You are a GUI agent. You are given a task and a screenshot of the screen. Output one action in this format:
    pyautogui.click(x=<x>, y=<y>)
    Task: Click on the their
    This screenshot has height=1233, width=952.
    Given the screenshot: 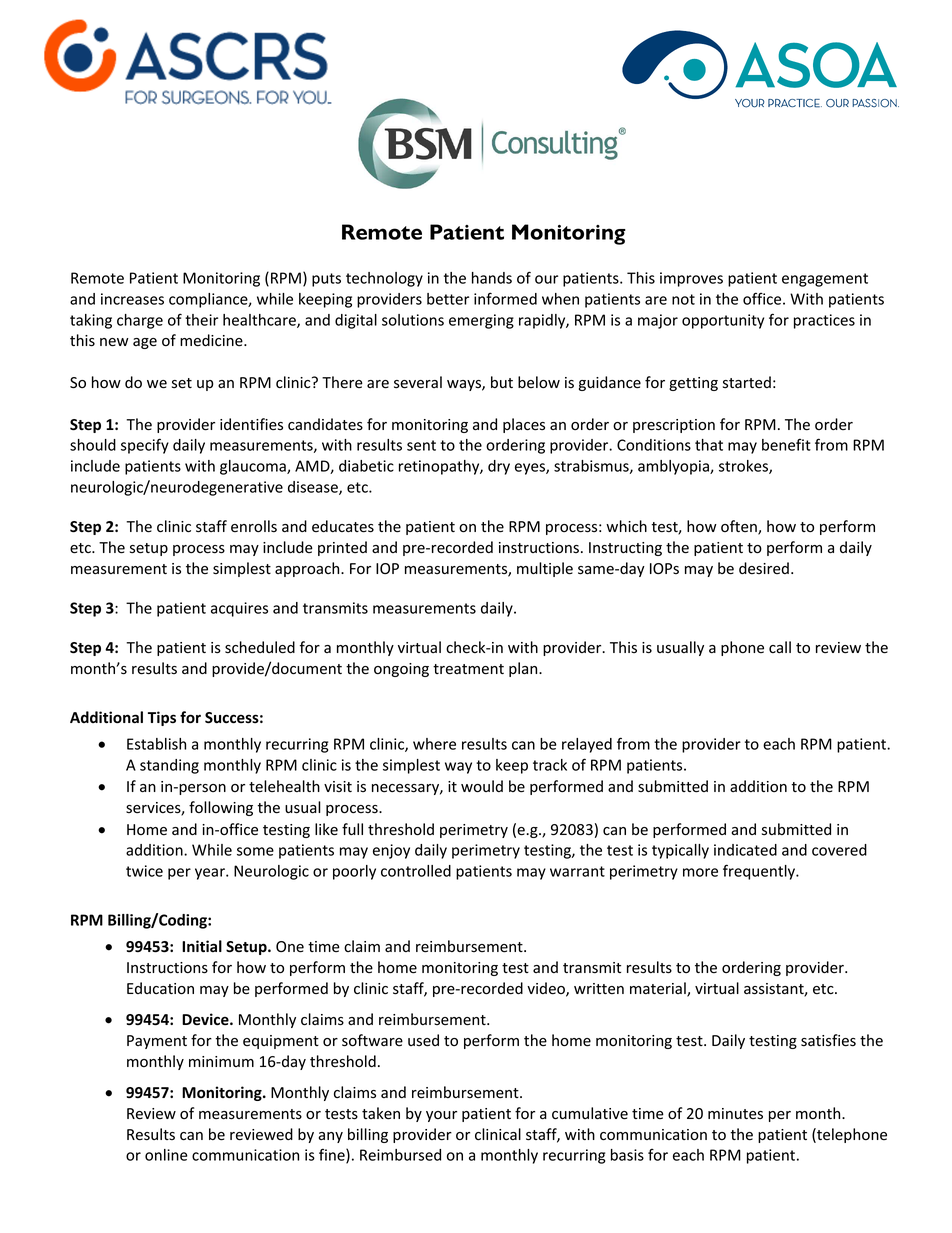 What is the action you would take?
    pyautogui.click(x=201, y=320)
